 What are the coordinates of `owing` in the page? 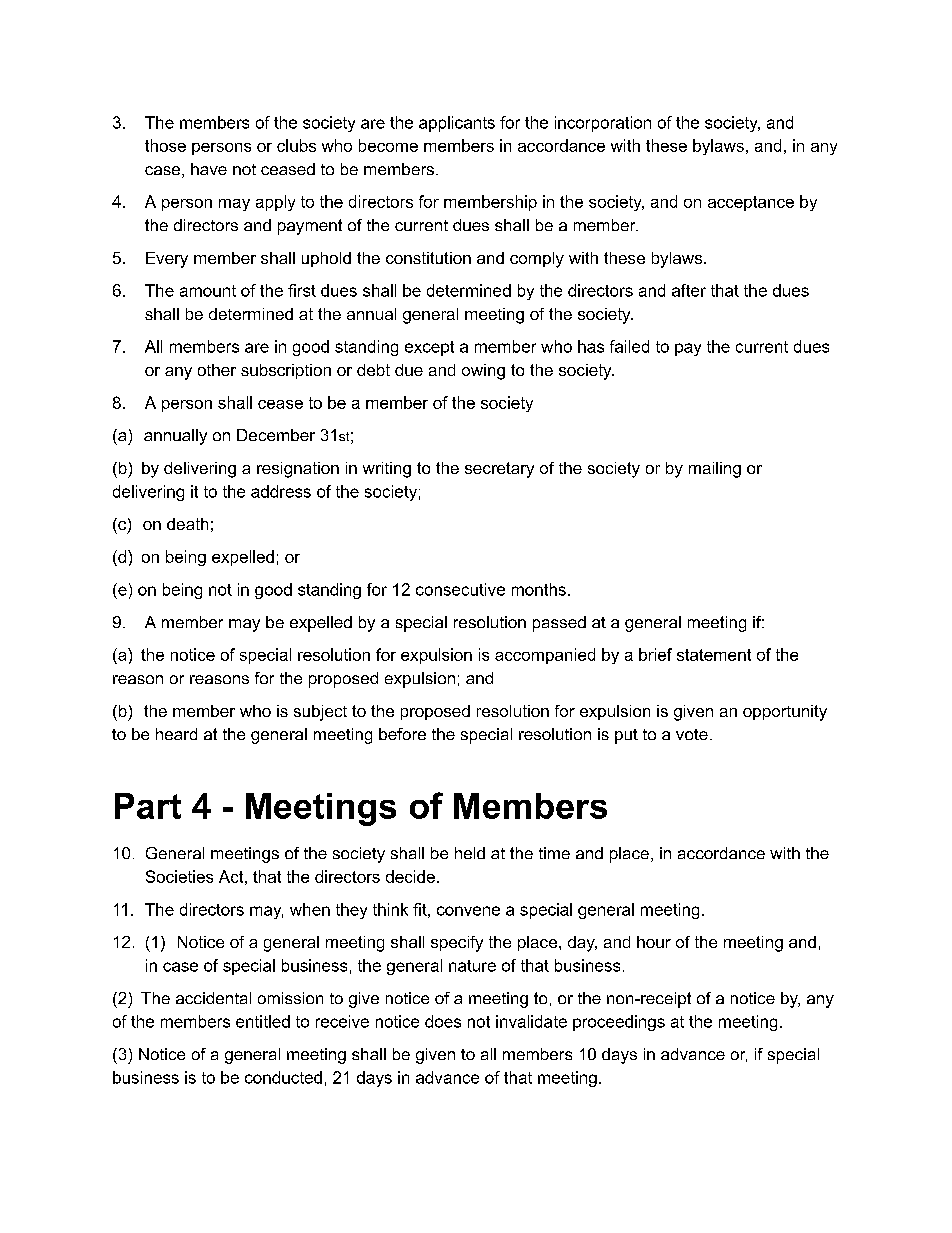 It's located at (483, 372).
